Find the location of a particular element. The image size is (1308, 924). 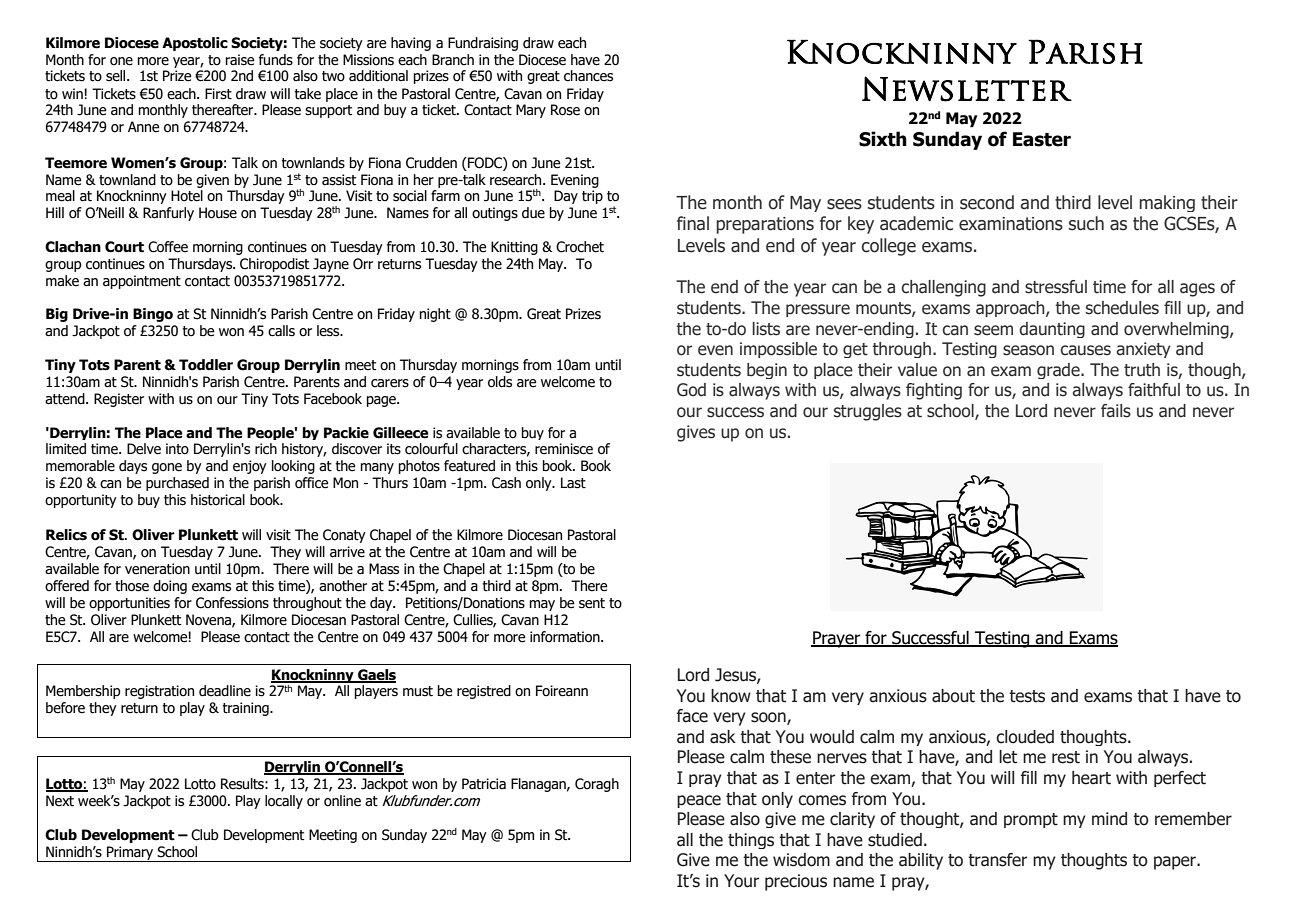

registration is located at coordinates (159, 692).
